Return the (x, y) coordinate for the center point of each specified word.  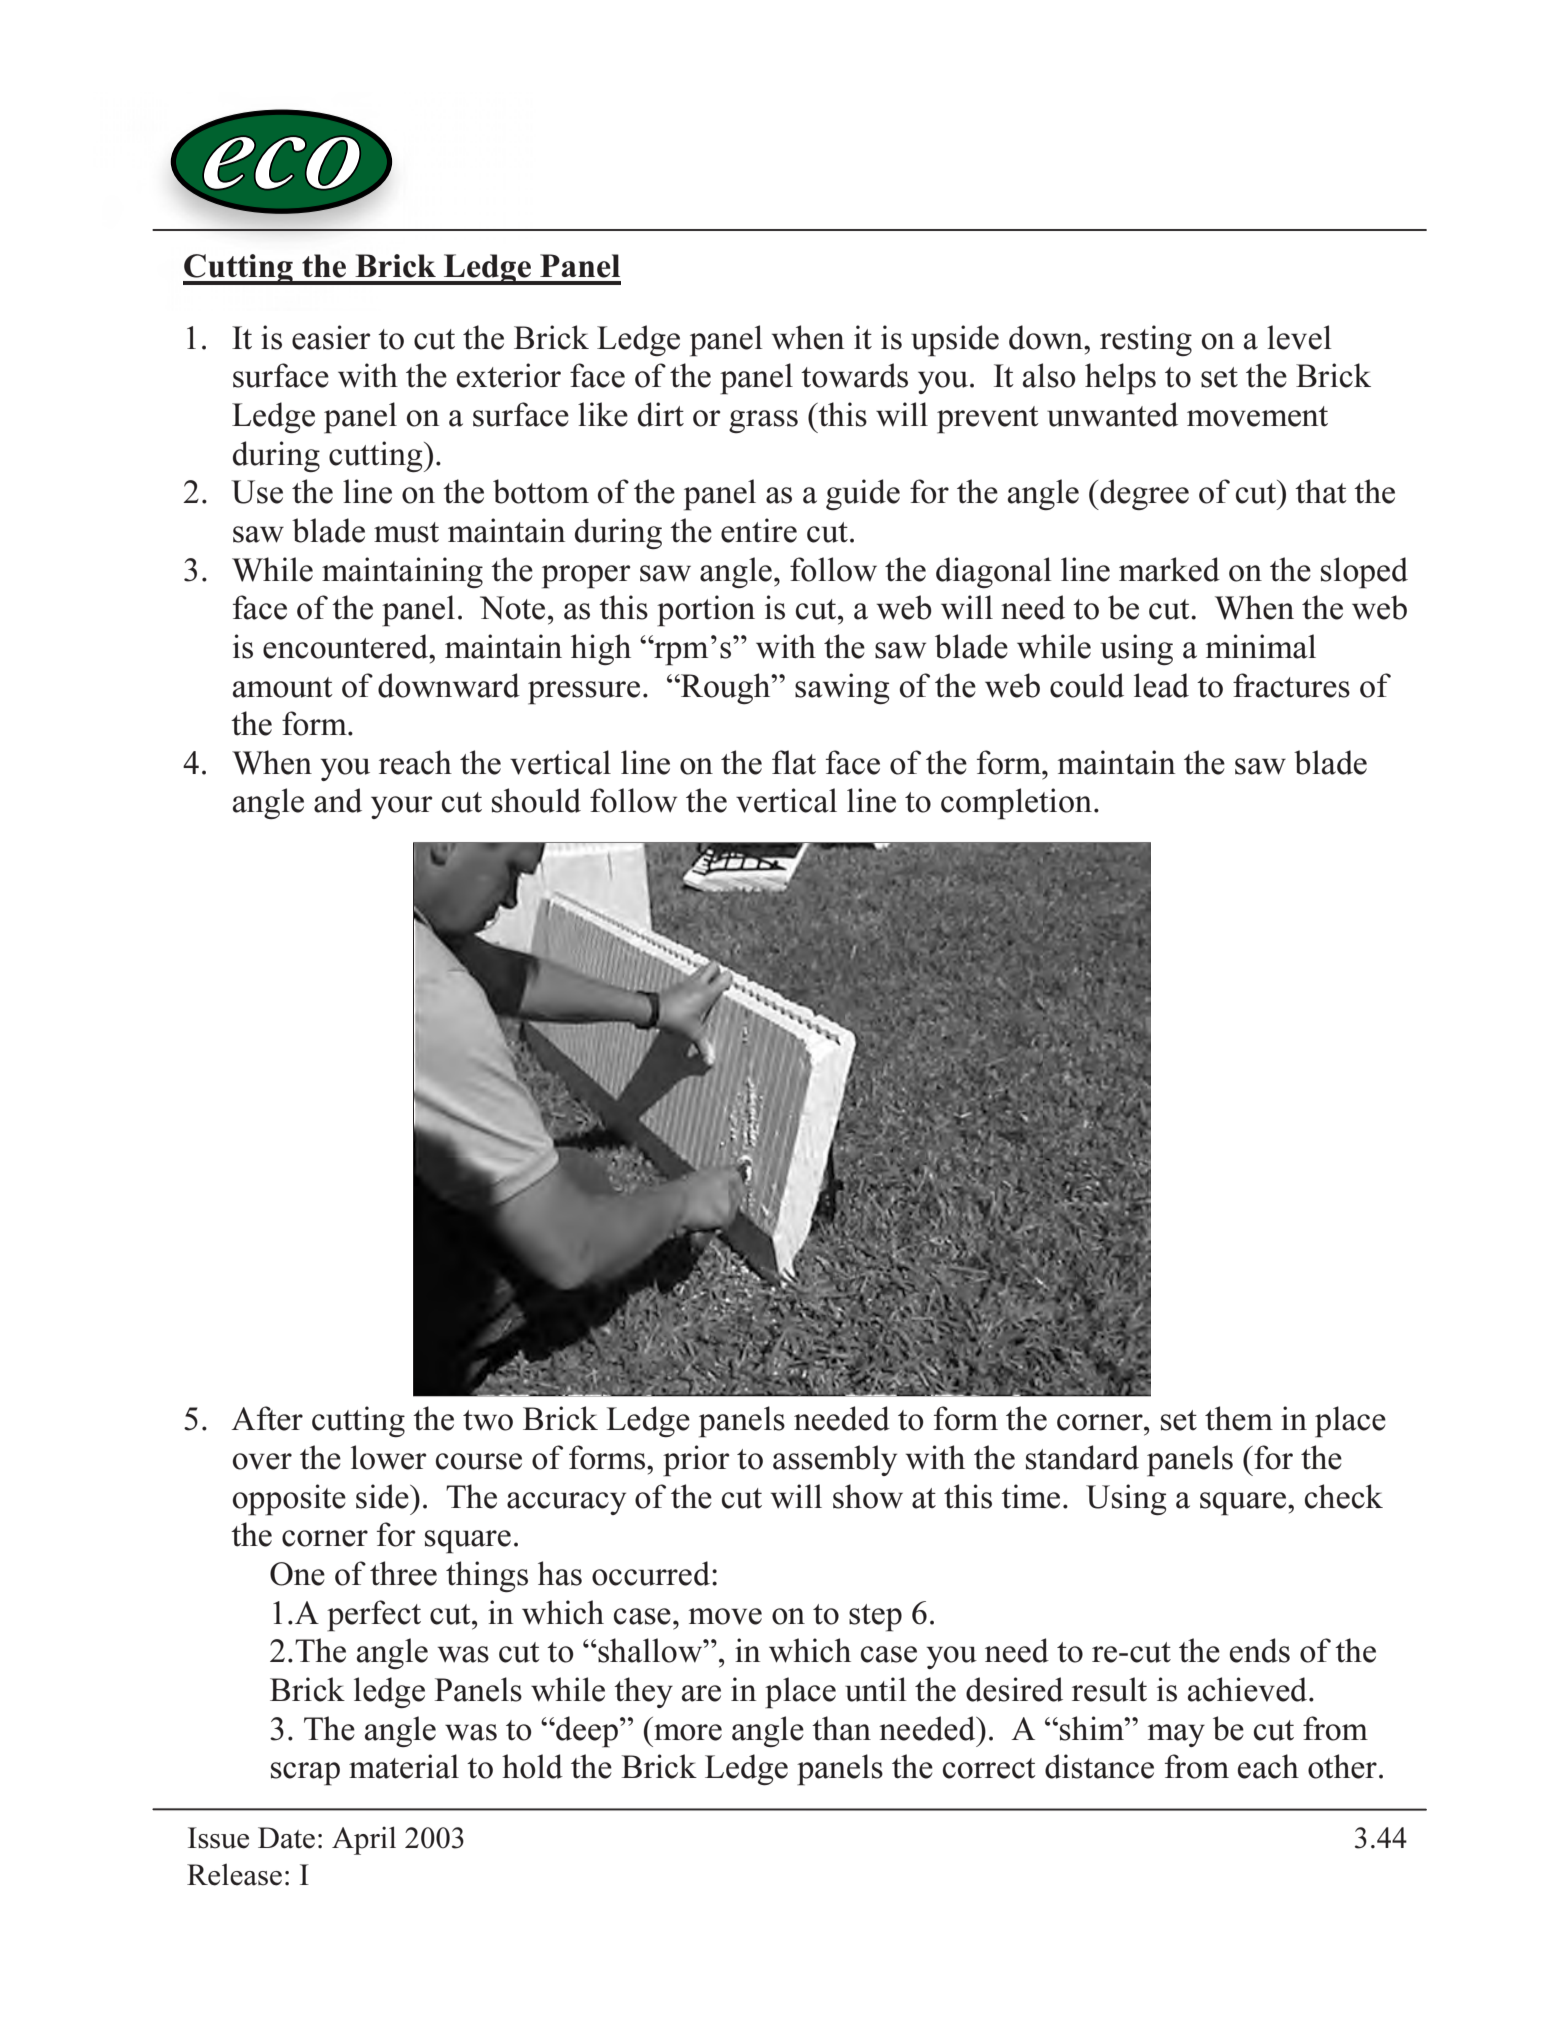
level (1299, 337)
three (403, 1573)
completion (1016, 804)
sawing (842, 688)
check (1344, 1496)
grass (763, 421)
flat (794, 762)
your (402, 807)
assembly (835, 1460)
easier (331, 337)
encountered (346, 646)
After (267, 1418)
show (868, 1496)
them (1239, 1418)
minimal (1261, 646)
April (364, 1840)
